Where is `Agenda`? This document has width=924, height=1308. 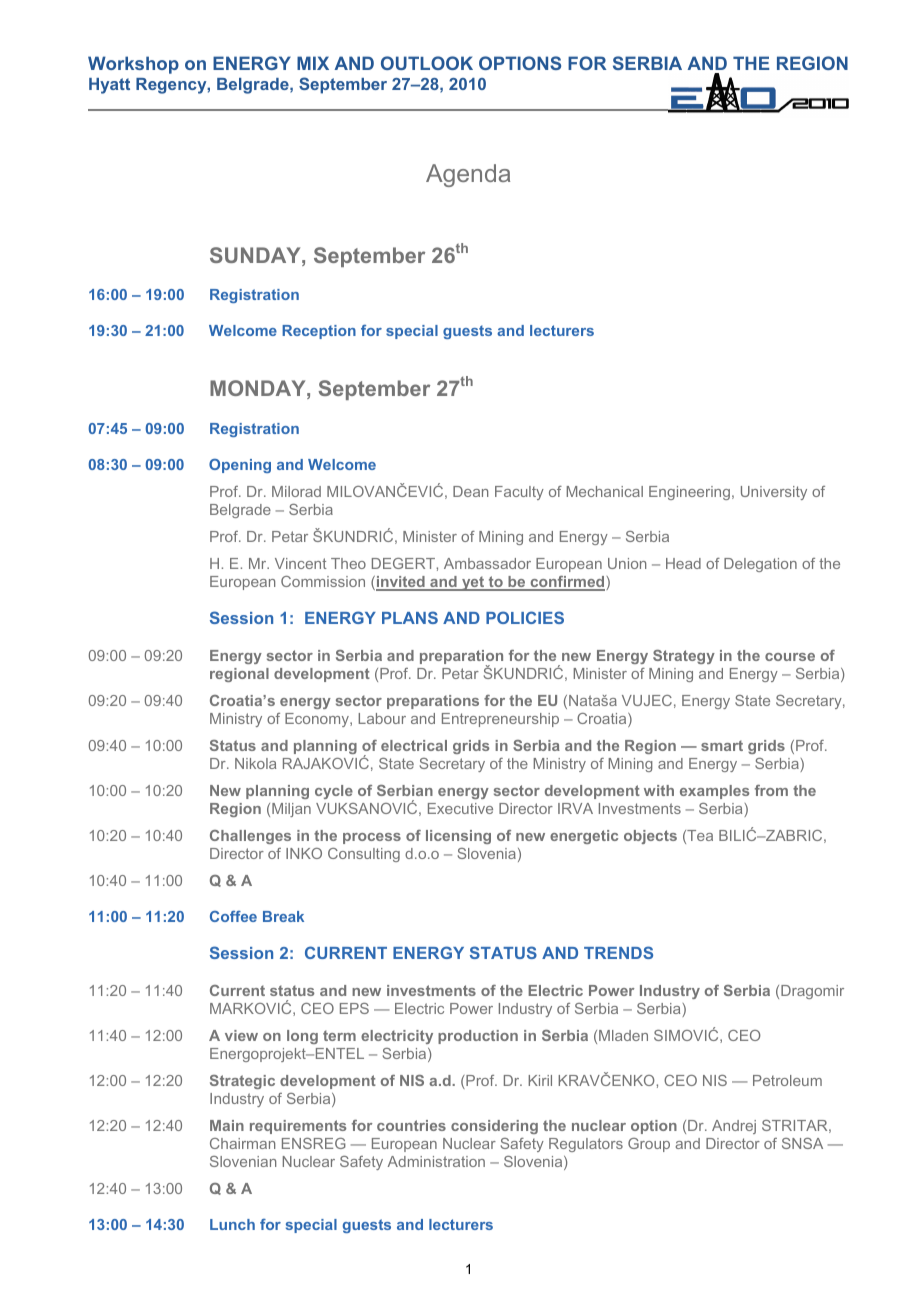
Agenda is located at coordinates (468, 175).
